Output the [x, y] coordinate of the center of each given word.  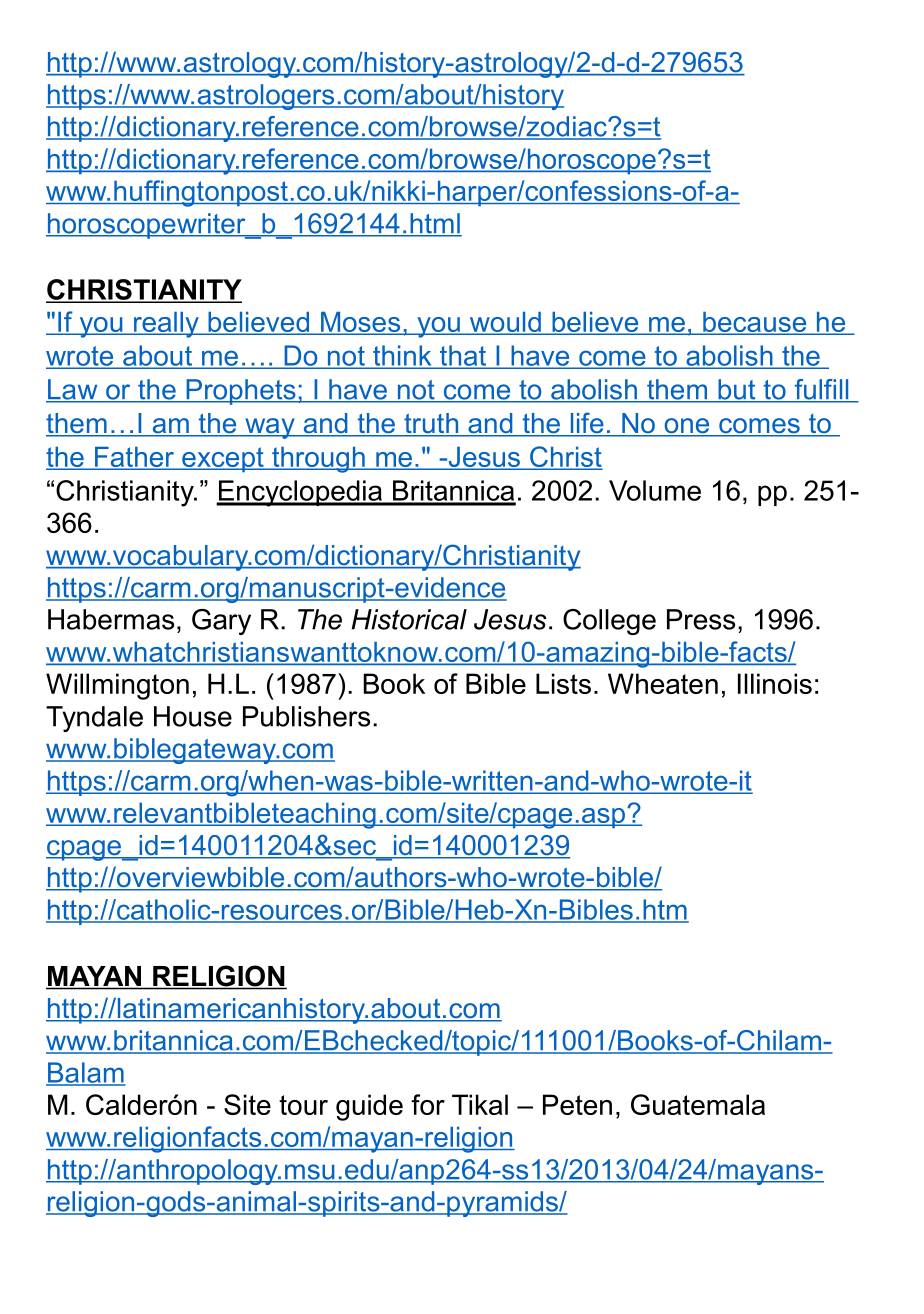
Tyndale [94, 719]
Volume [655, 490]
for [428, 1104]
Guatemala [698, 1104]
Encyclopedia [300, 493]
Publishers [306, 716]
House [193, 716]
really [166, 325]
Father [135, 458]
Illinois [775, 683]
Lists [563, 683]
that [463, 356]
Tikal [480, 1104]
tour [303, 1105]
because [755, 323]
